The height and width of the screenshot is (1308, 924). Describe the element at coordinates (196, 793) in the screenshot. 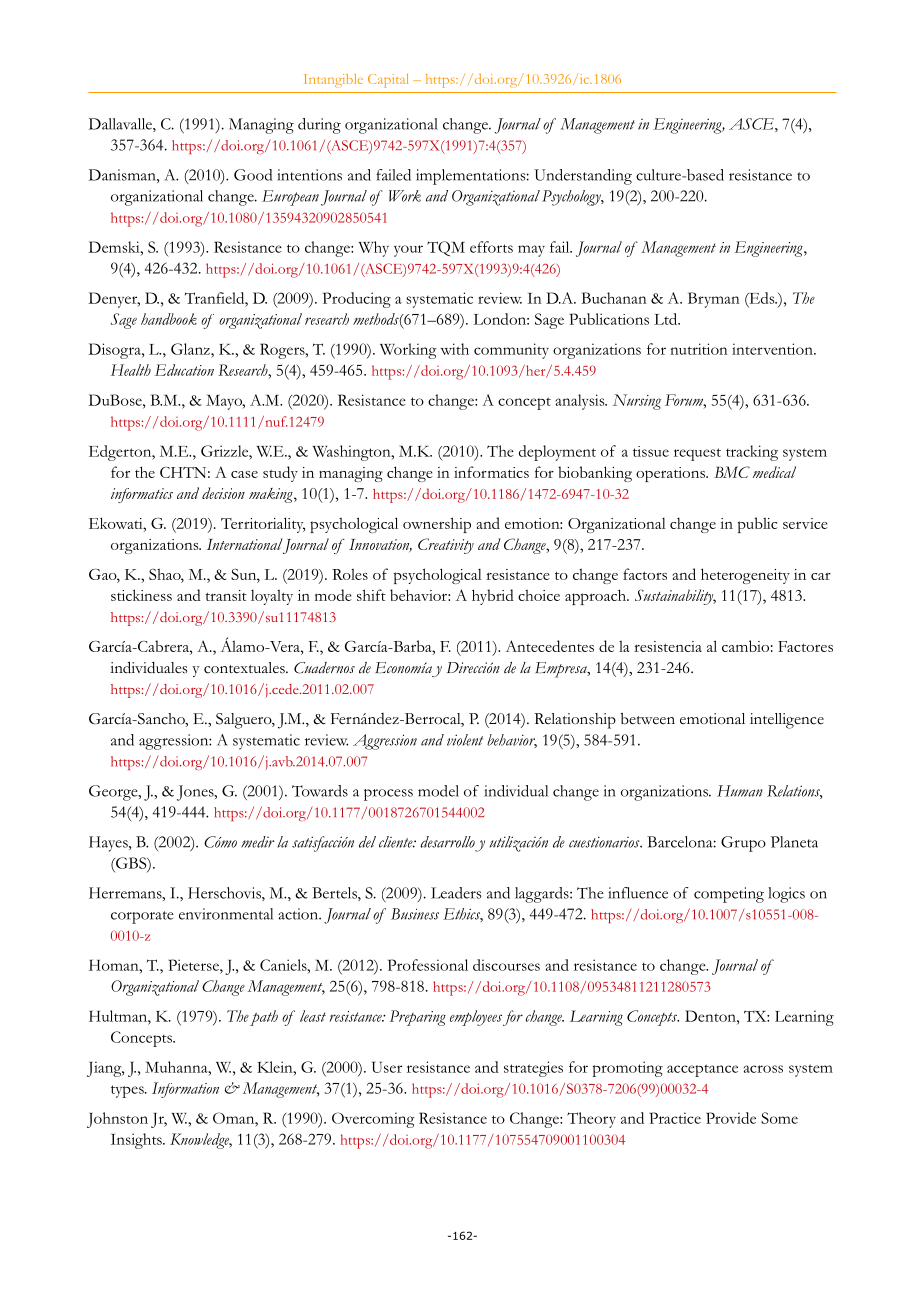

I see `Jones` at that location.
